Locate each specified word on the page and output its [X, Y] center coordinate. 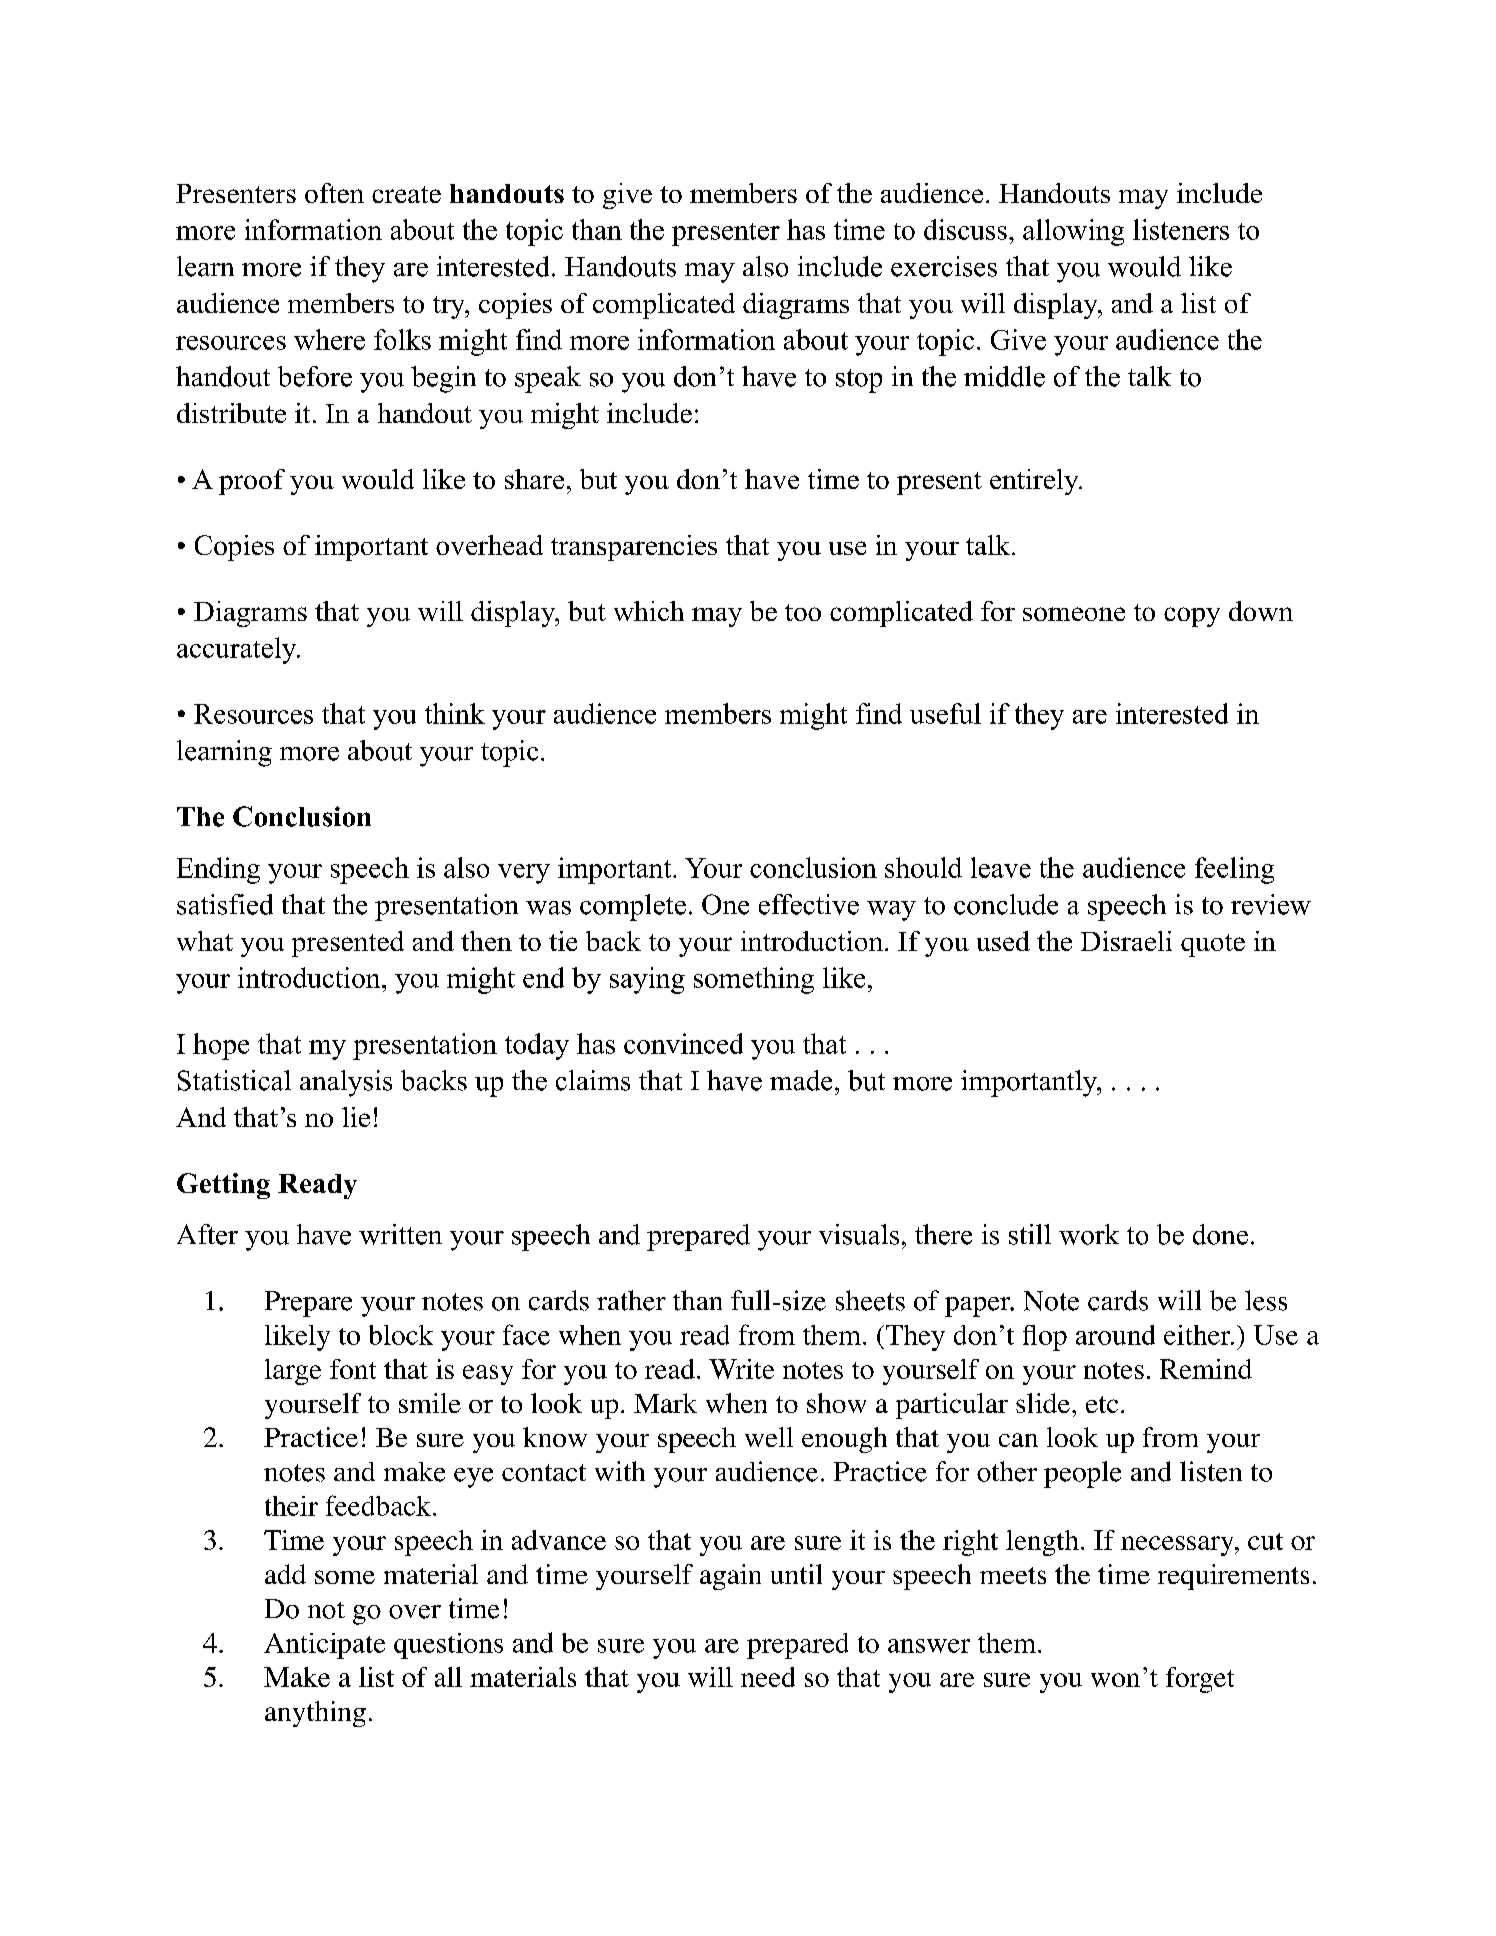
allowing [1073, 232]
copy [1192, 617]
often [334, 193]
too [803, 612]
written [400, 1234]
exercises [944, 266]
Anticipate [324, 1646]
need [768, 1677]
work [1089, 1234]
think [455, 713]
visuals [859, 1234]
